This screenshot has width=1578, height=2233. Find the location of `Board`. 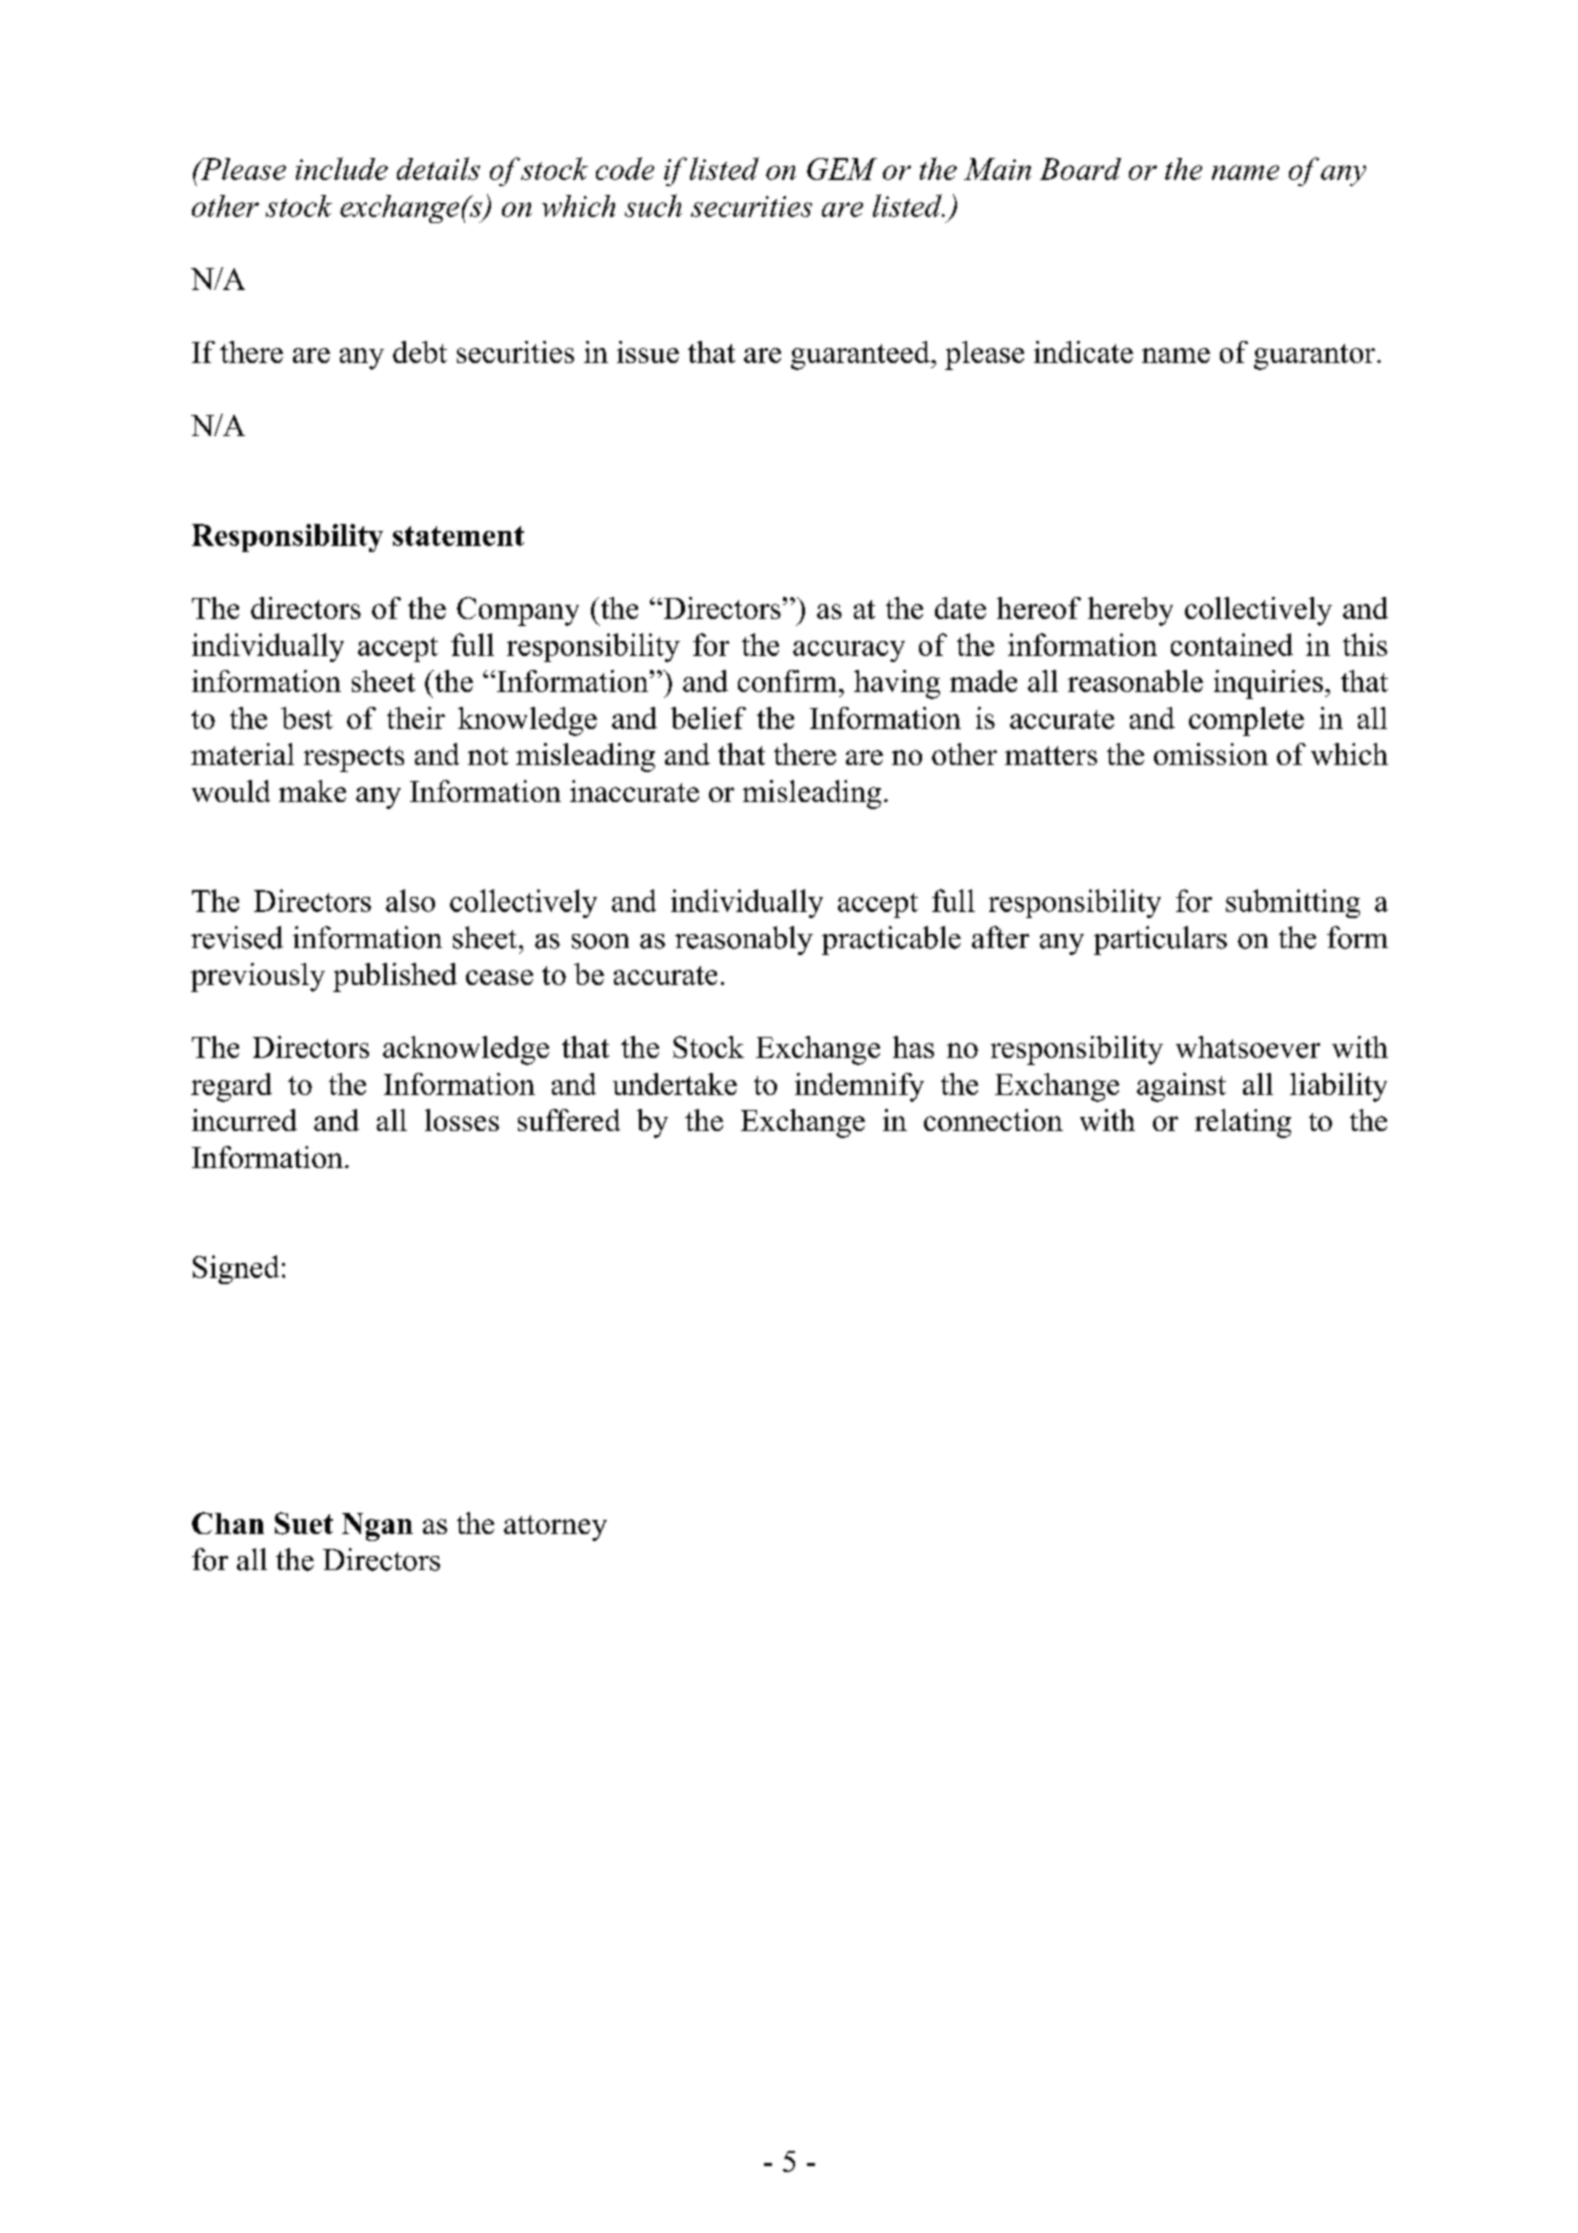

Board is located at coordinates (1080, 169).
